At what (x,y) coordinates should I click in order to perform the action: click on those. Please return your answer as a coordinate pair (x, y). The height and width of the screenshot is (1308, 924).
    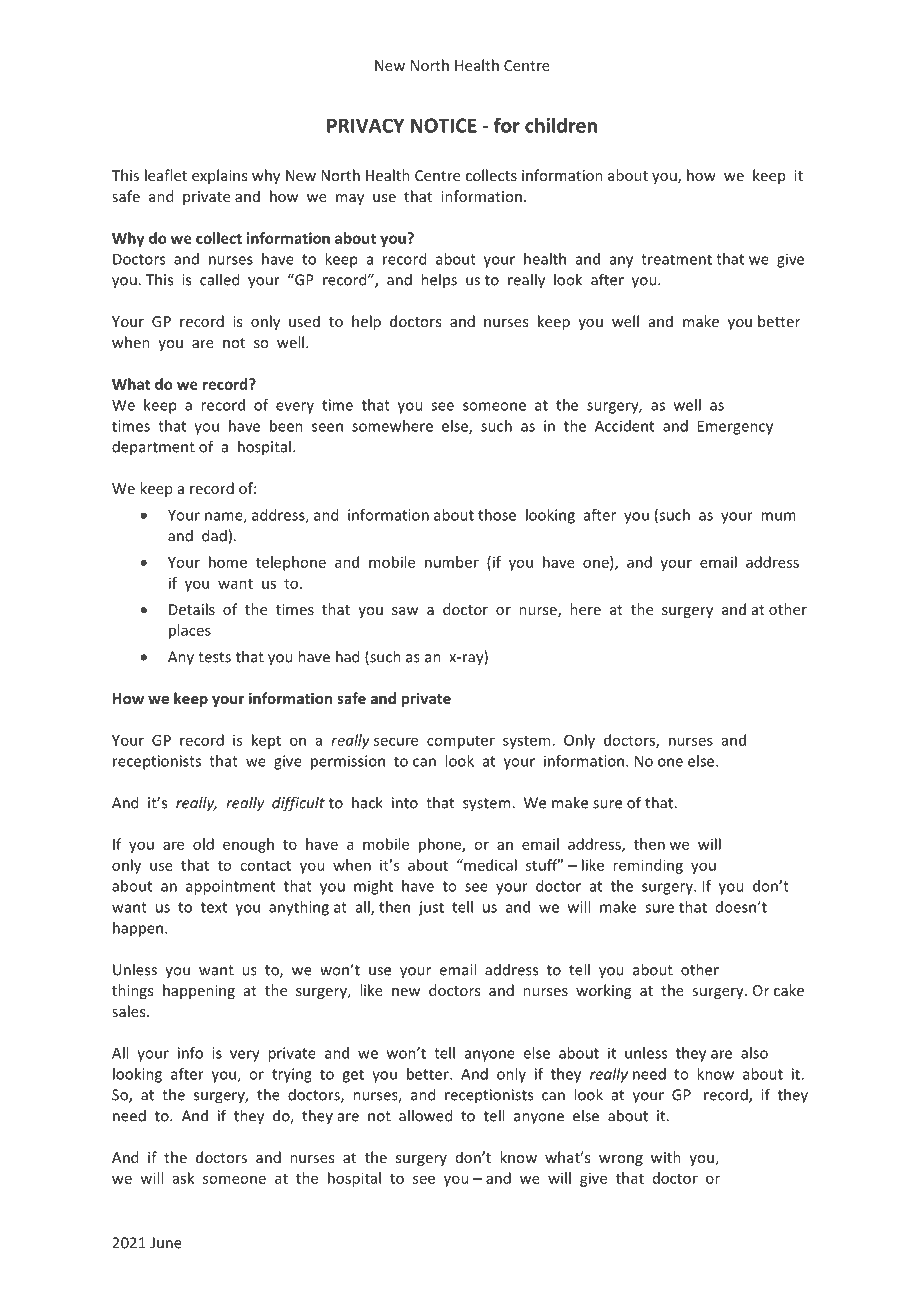
    Looking at the image, I should click on (497, 515).
